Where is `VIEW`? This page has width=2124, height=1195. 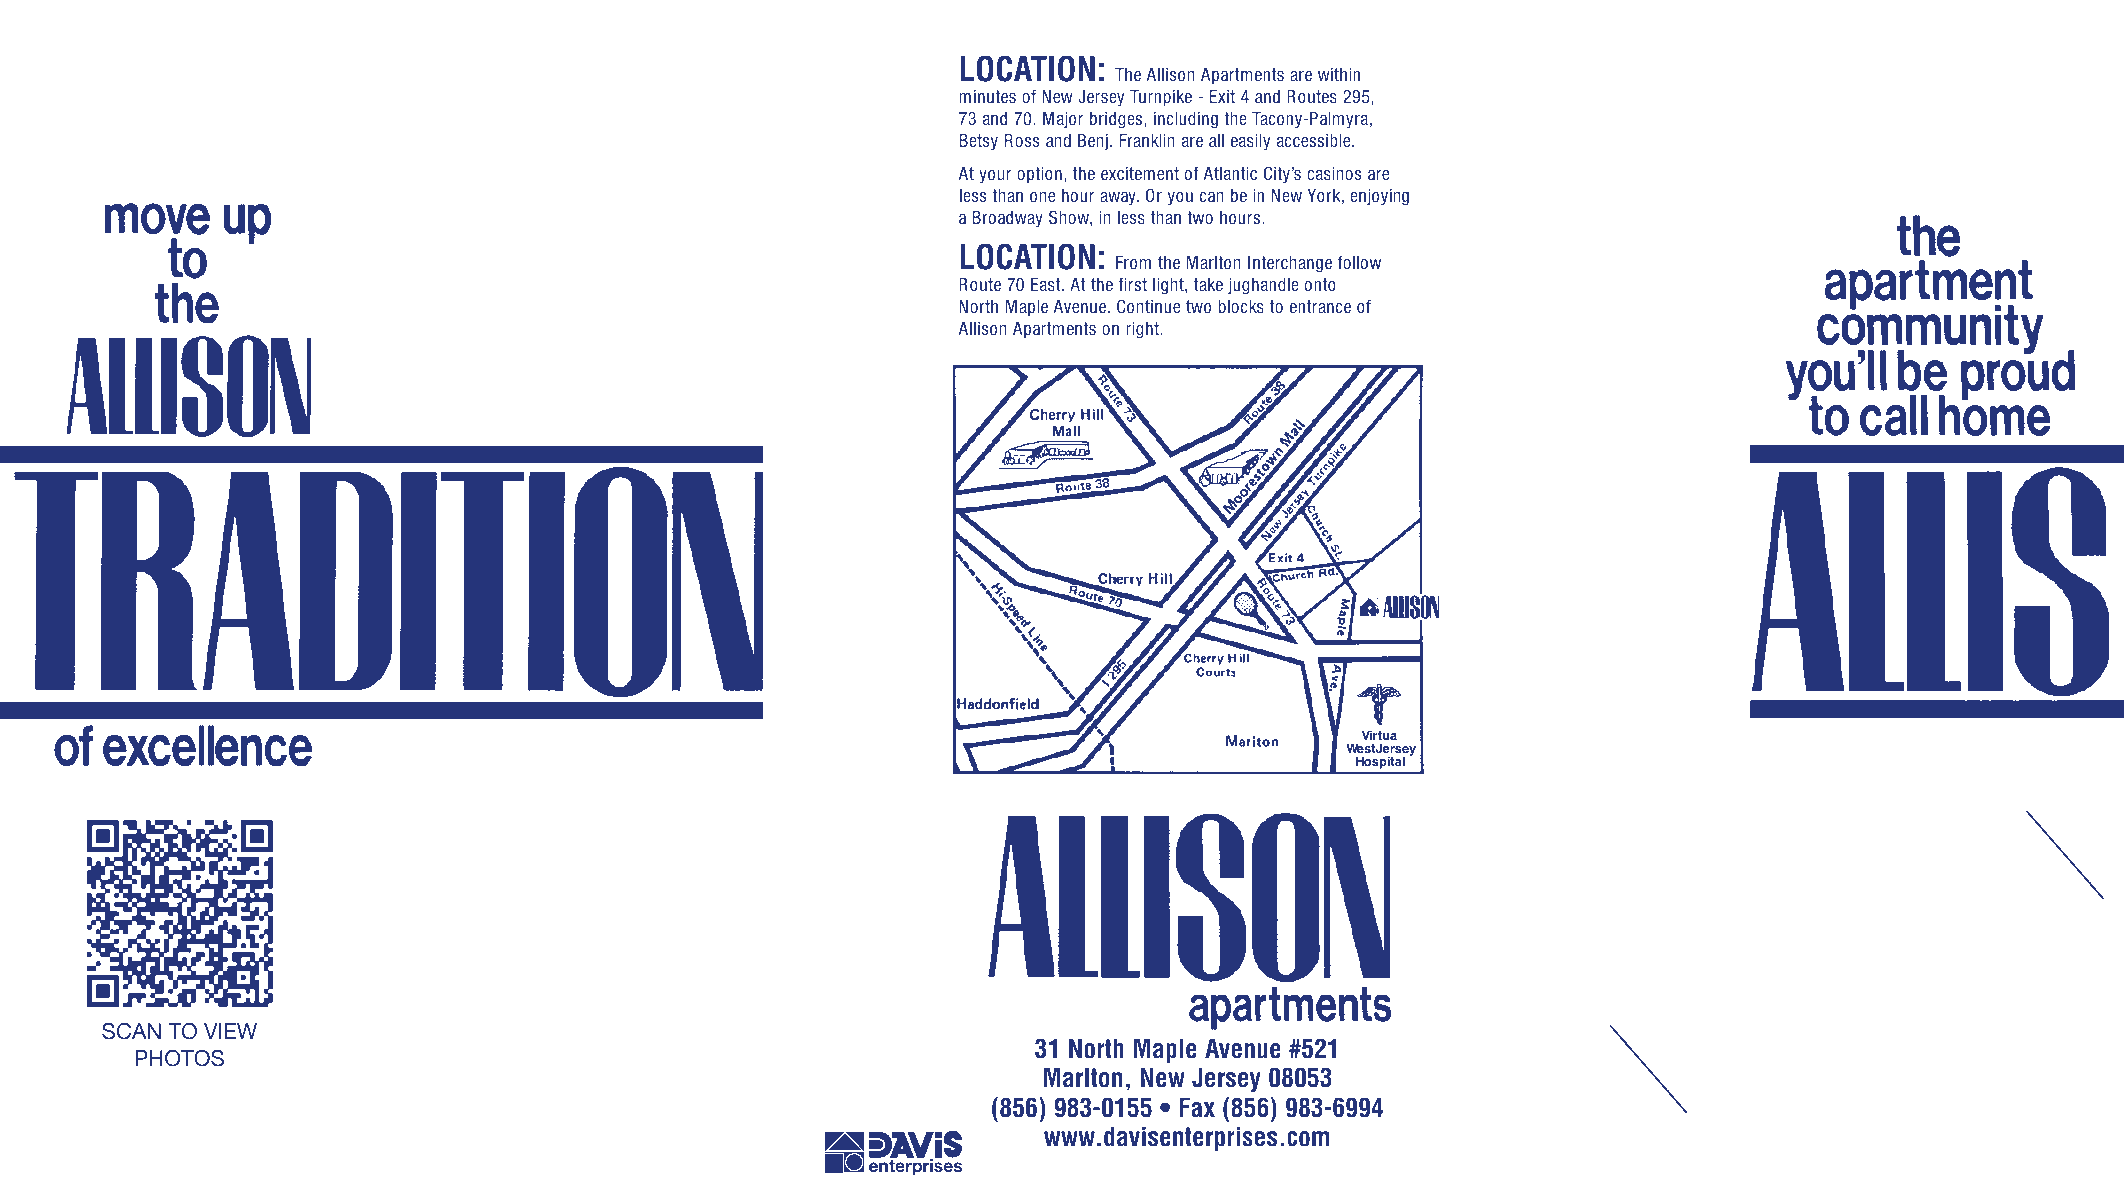 VIEW is located at coordinates (230, 1031).
